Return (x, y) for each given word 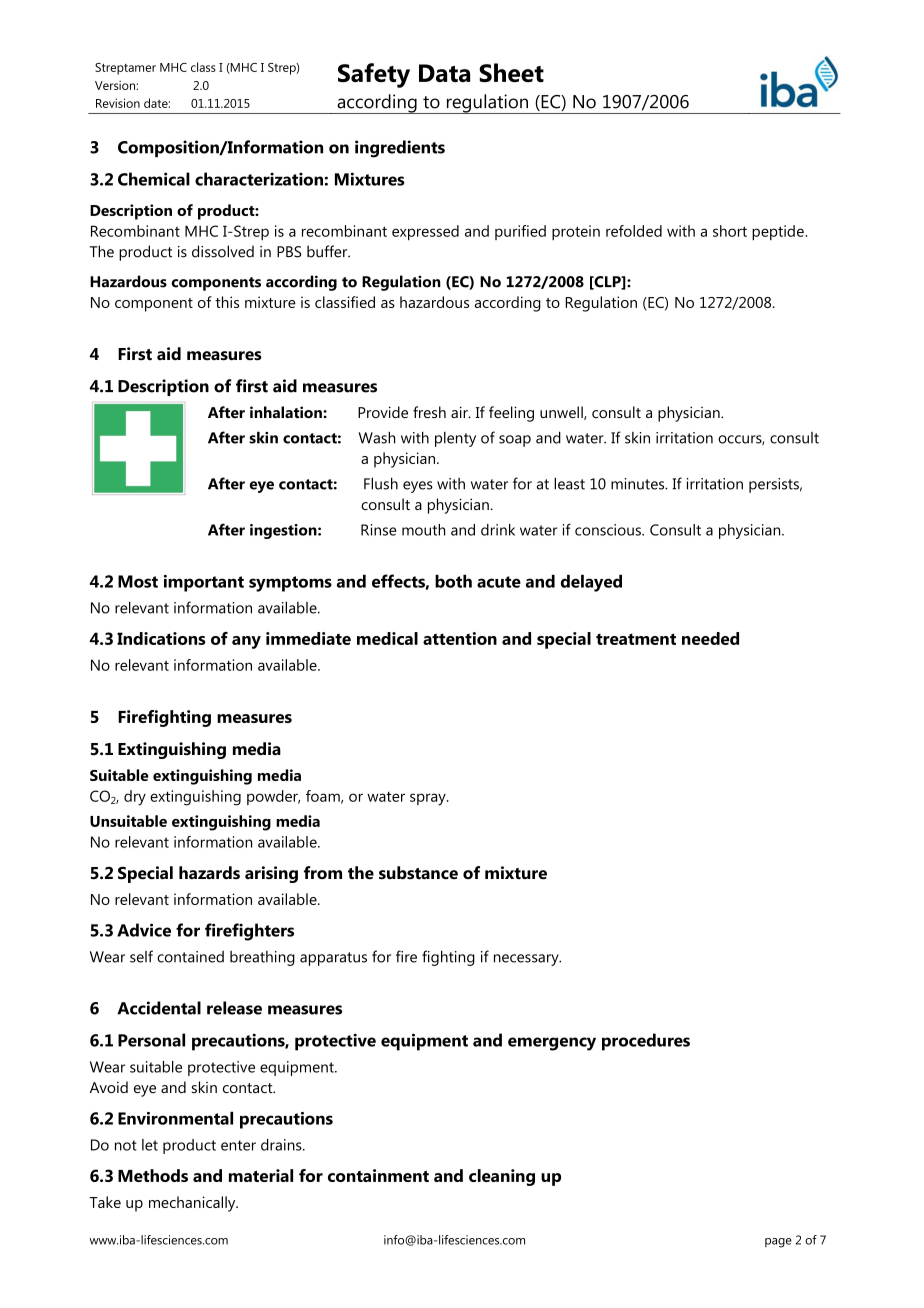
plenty (455, 439)
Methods (153, 1175)
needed (710, 638)
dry (135, 798)
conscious (609, 530)
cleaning (502, 1177)
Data (444, 73)
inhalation (287, 412)
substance (418, 873)
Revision (118, 103)
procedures (646, 1042)
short (730, 231)
